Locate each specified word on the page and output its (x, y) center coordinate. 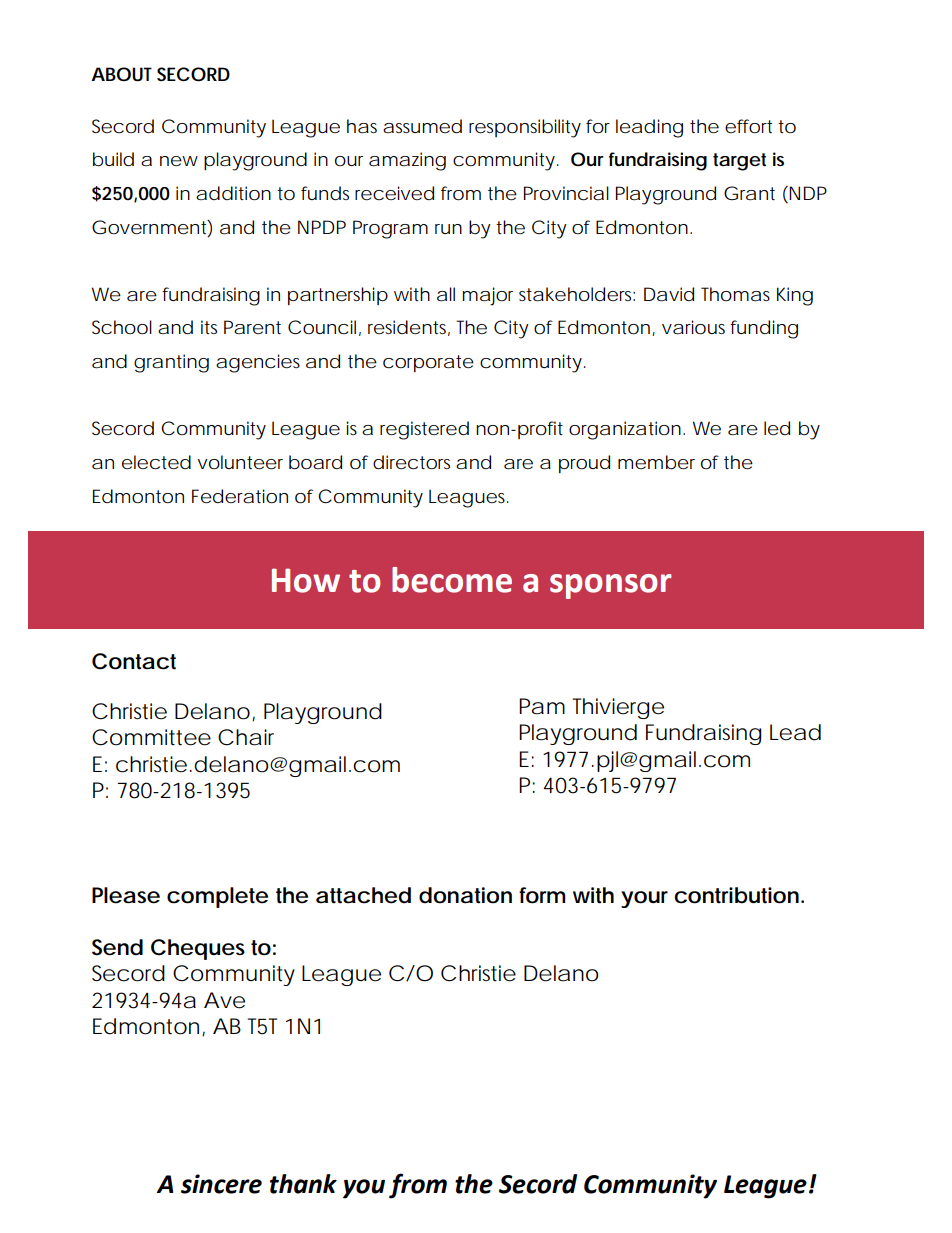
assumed (422, 126)
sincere (221, 1184)
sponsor (611, 586)
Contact (134, 661)
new (179, 161)
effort (748, 126)
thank (303, 1184)
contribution (736, 895)
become (452, 580)
